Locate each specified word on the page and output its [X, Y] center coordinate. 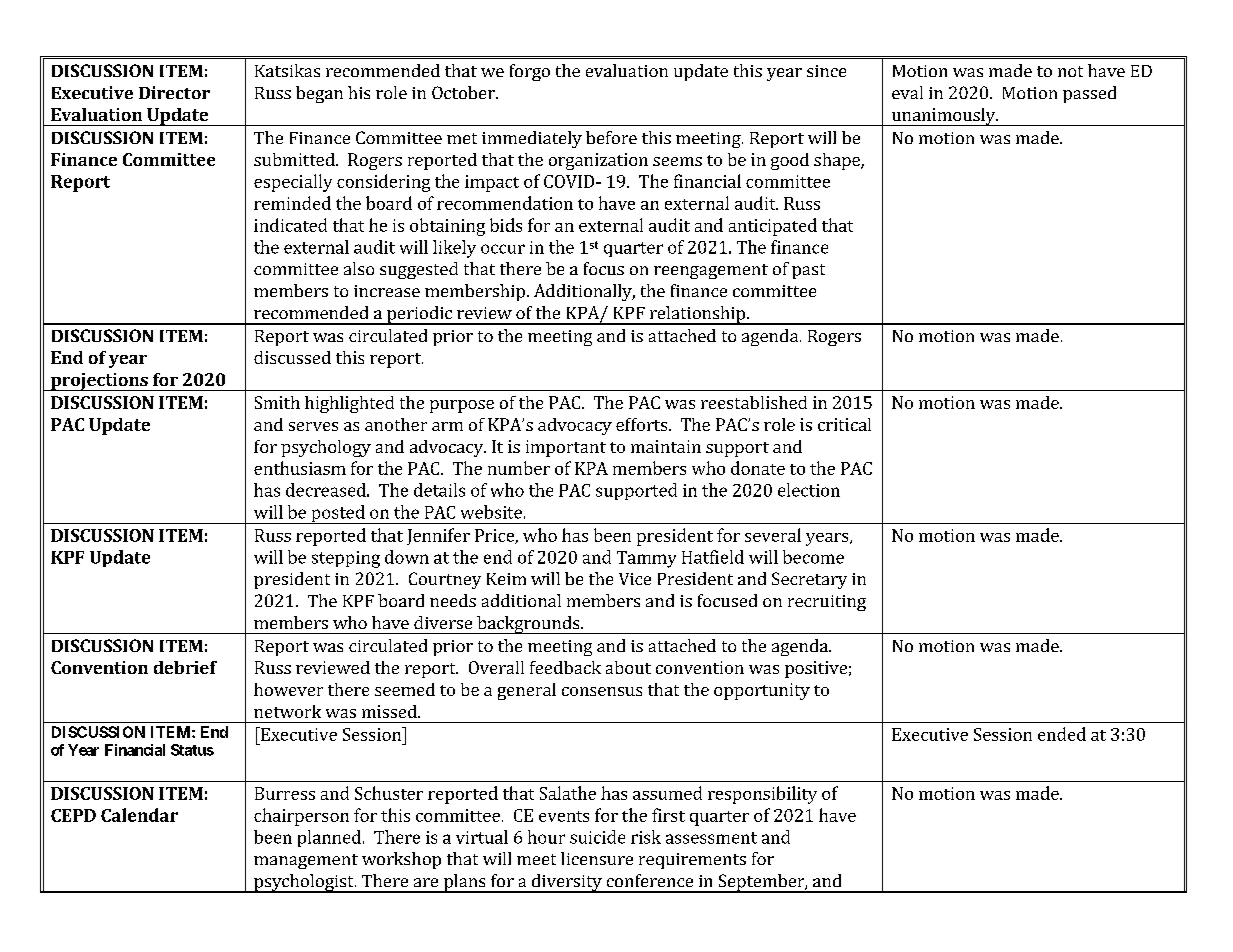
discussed [292, 357]
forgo [530, 72]
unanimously [943, 117]
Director [174, 92]
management [306, 861]
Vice [635, 579]
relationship [697, 315]
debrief [185, 667]
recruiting [827, 603]
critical [844, 424]
